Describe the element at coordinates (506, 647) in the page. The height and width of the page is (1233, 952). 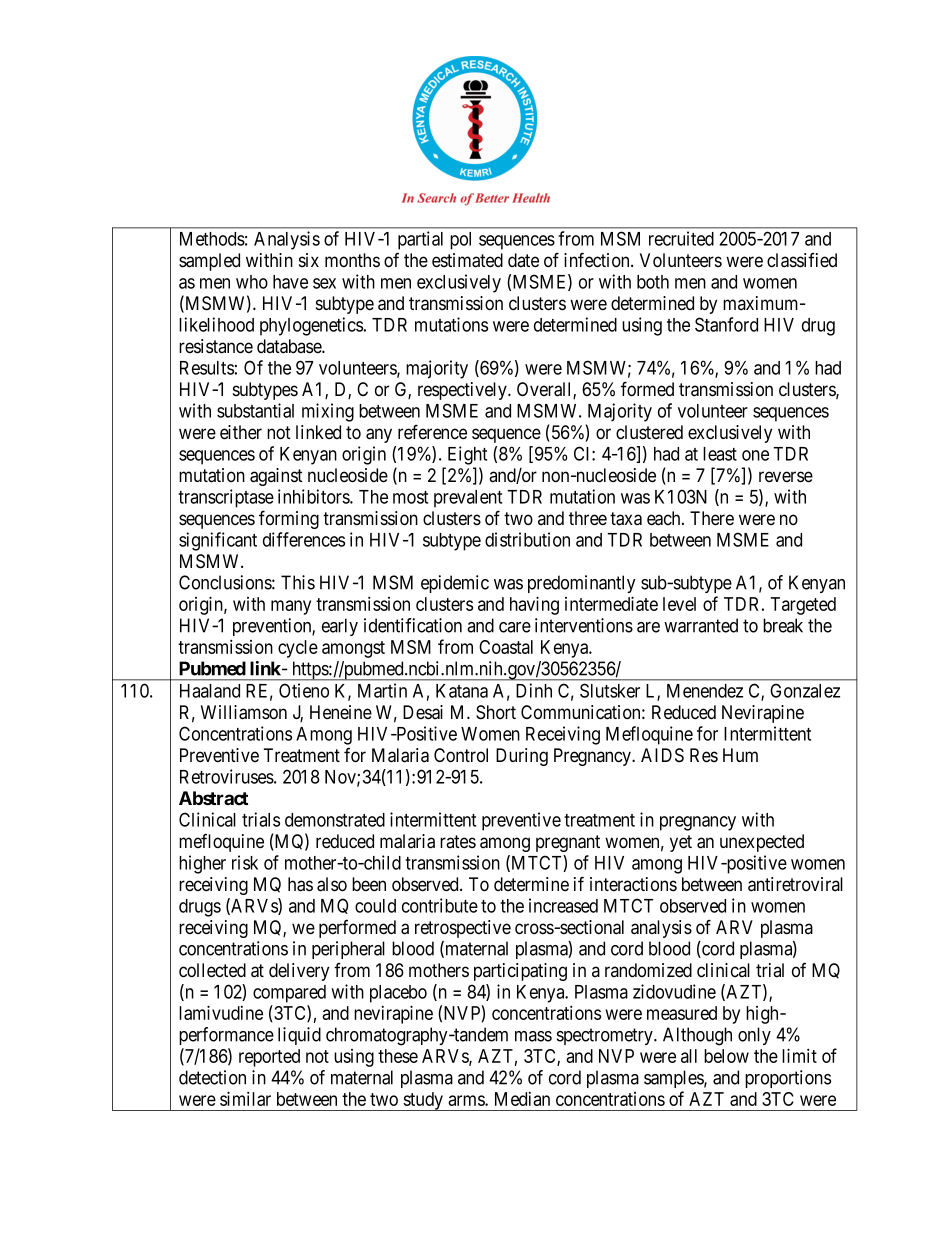
I see `Coastal` at that location.
